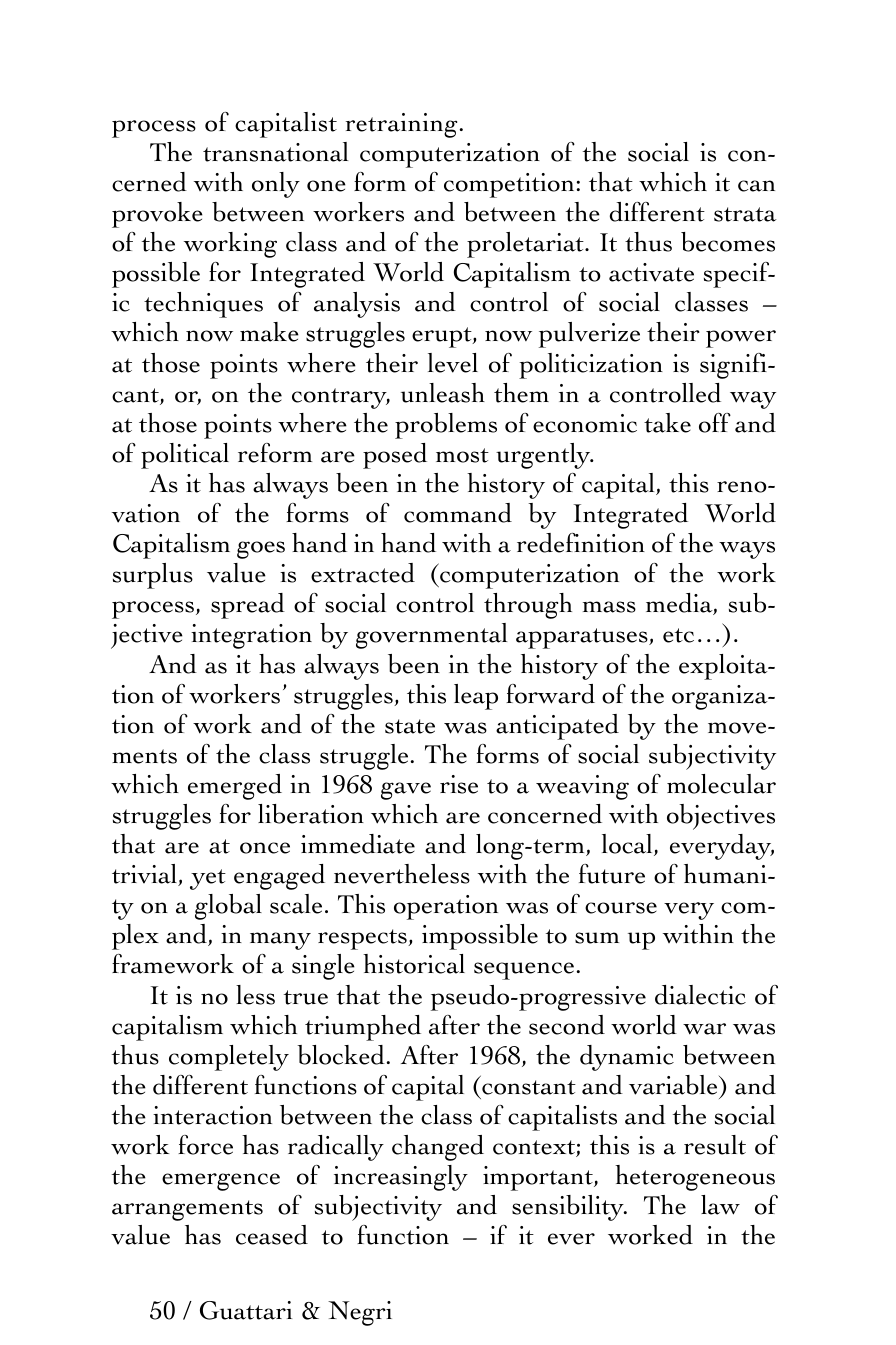  Describe the element at coordinates (246, 1310) in the screenshot. I see `Guattari` at that location.
